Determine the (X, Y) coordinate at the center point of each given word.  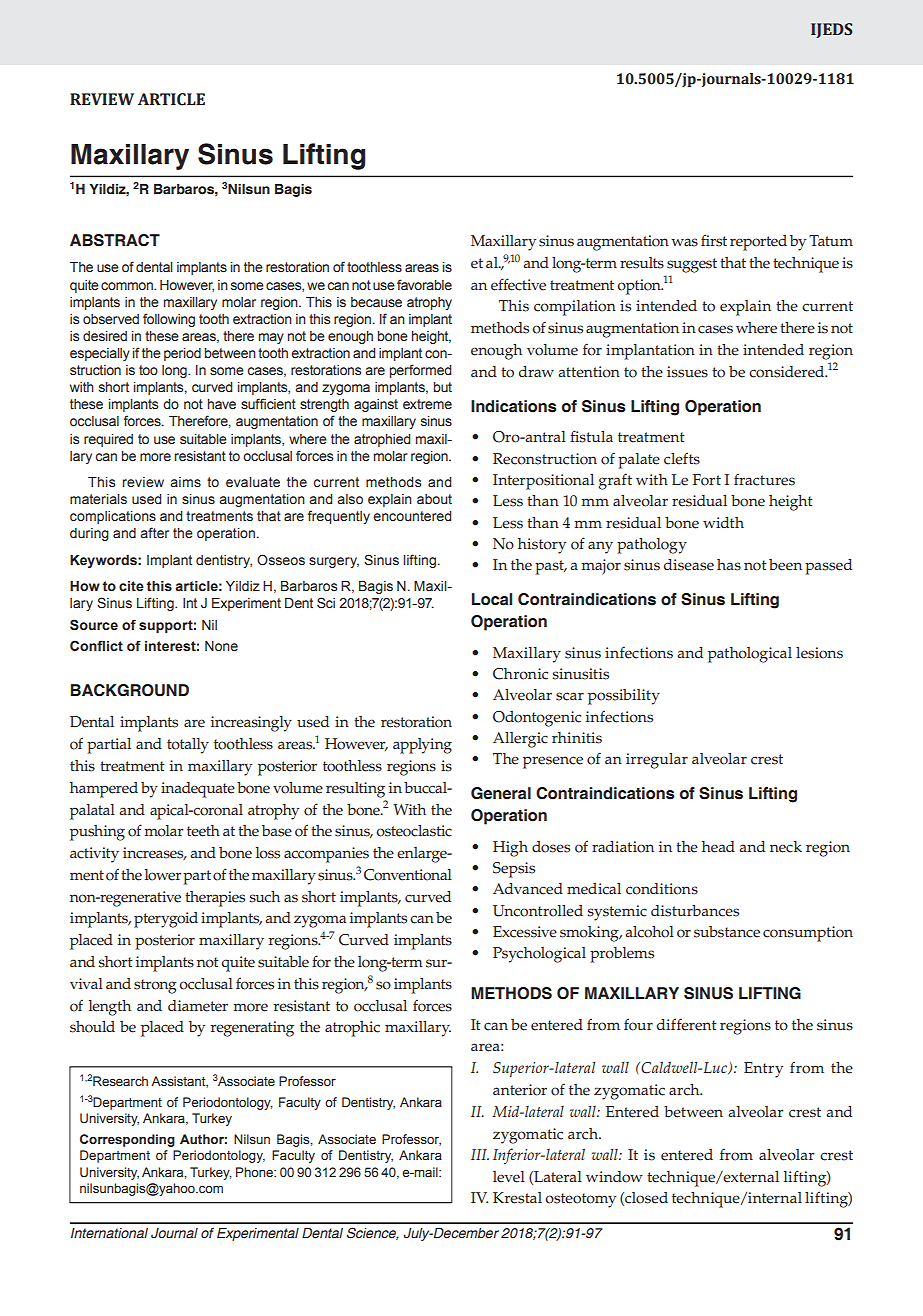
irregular (657, 761)
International (109, 1233)
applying (422, 746)
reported (758, 243)
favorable (424, 285)
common (128, 286)
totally (188, 746)
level (509, 1177)
